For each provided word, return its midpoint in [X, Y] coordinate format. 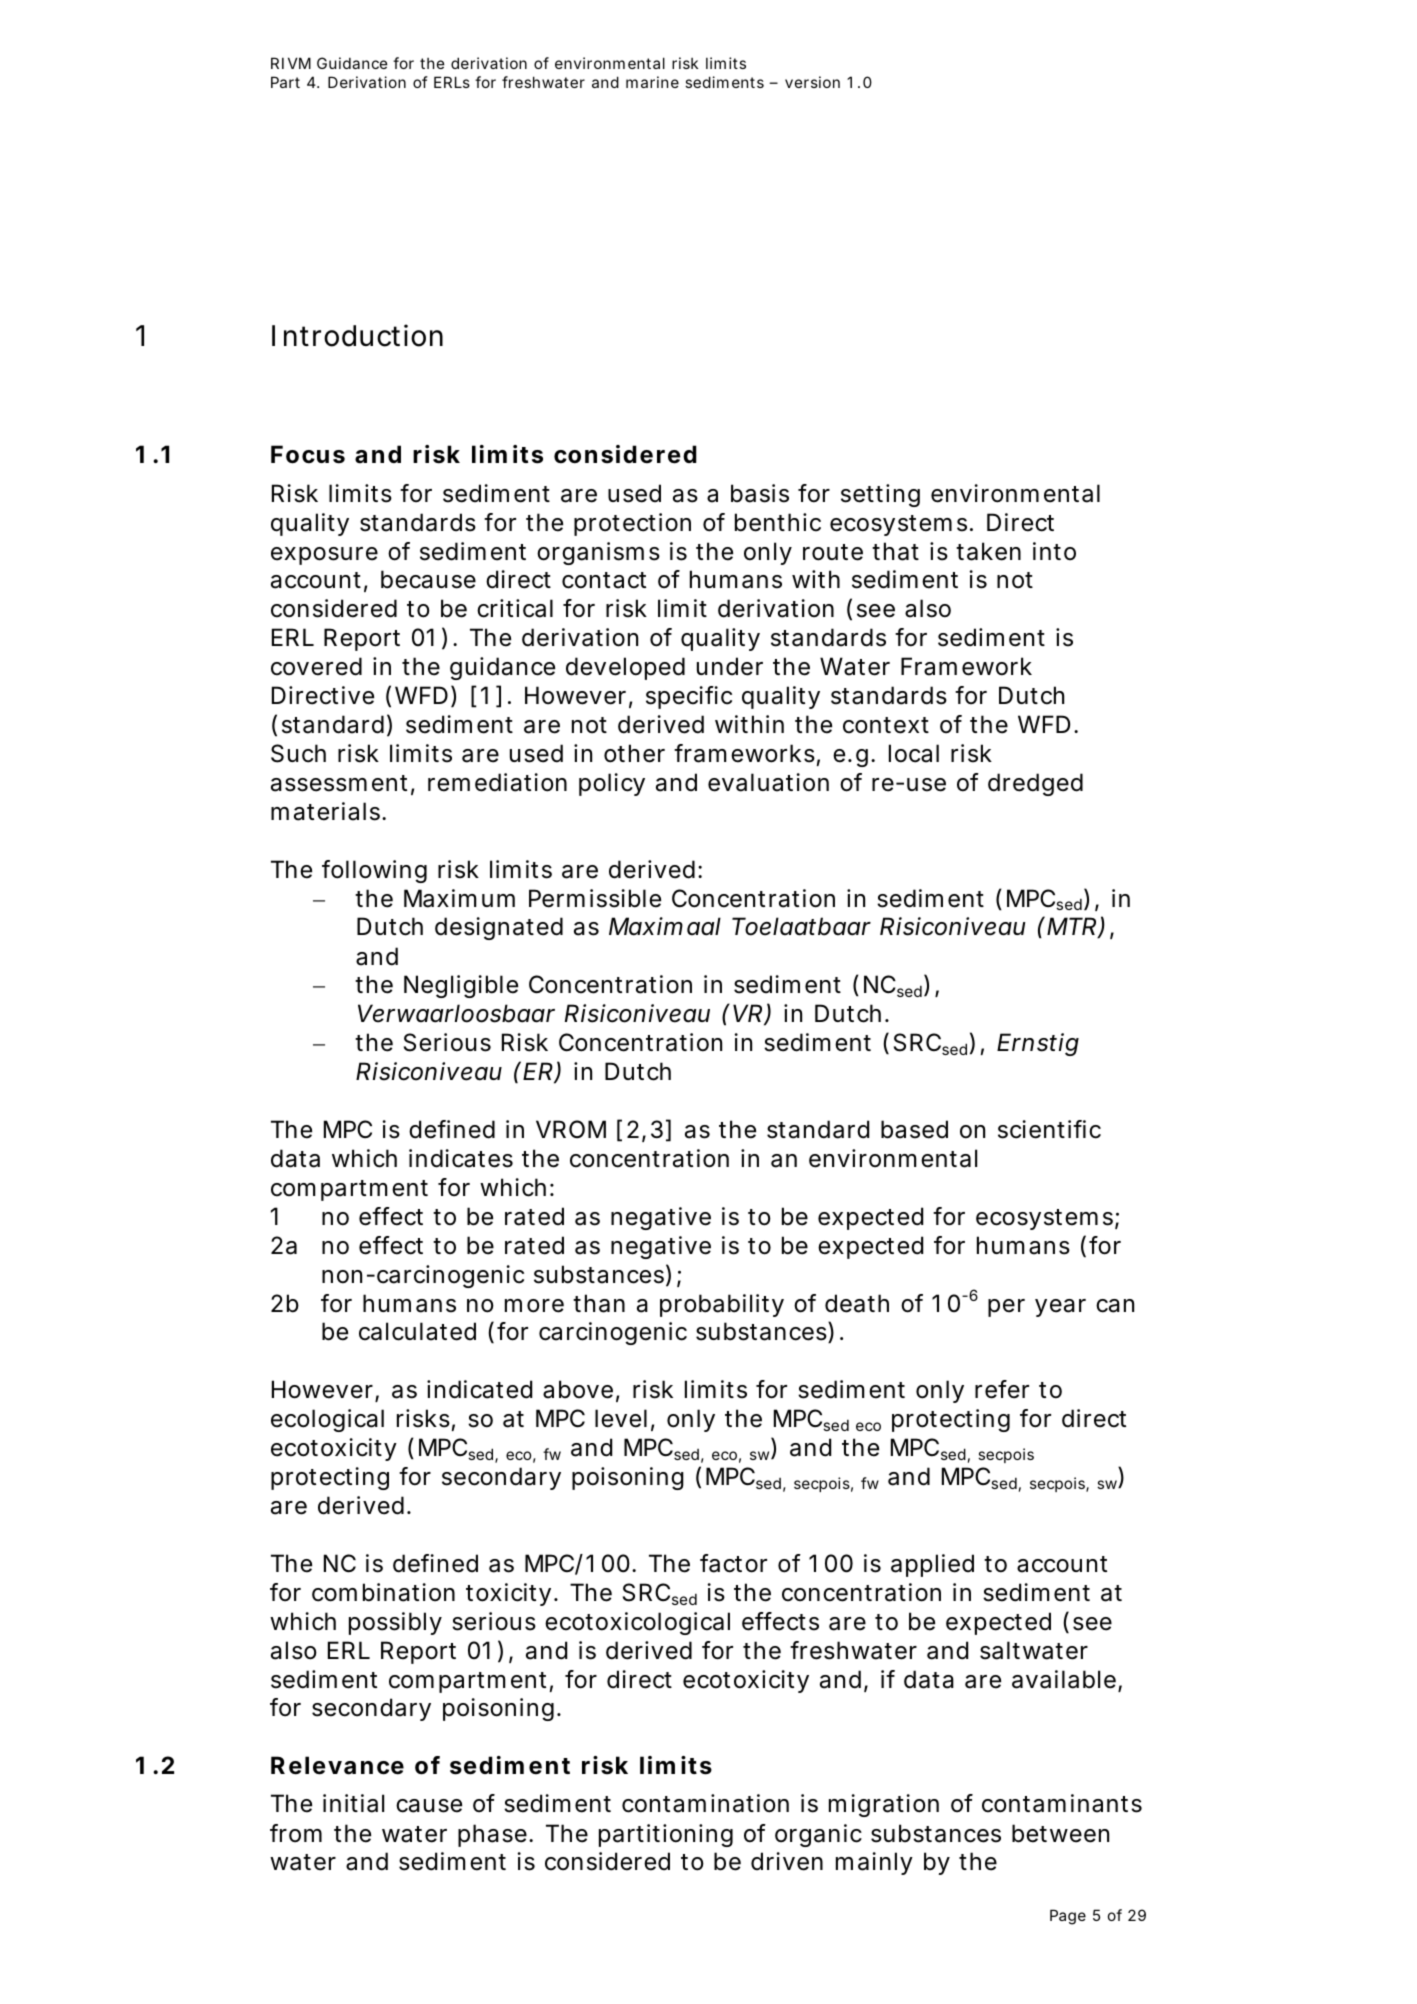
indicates [461, 1158]
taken [988, 551]
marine [652, 82]
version [812, 82]
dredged [1035, 784]
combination [383, 1592]
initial [353, 1803]
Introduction [357, 335]
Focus [308, 454]
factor [733, 1563]
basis [760, 493]
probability [722, 1305]
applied [932, 1565]
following [374, 871]
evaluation [768, 782]
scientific [1049, 1129]
